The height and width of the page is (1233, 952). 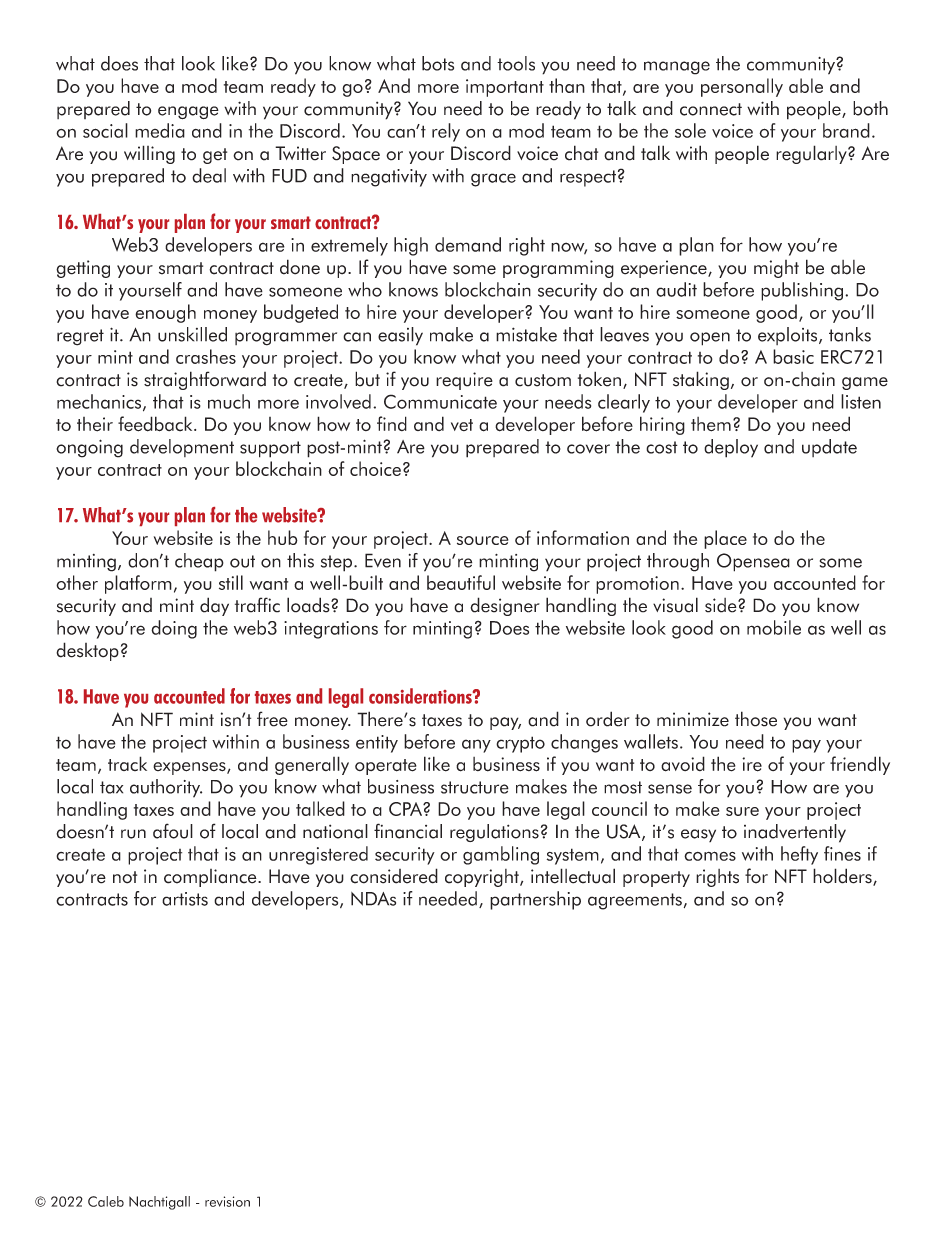 I want to click on designer, so click(x=505, y=606).
